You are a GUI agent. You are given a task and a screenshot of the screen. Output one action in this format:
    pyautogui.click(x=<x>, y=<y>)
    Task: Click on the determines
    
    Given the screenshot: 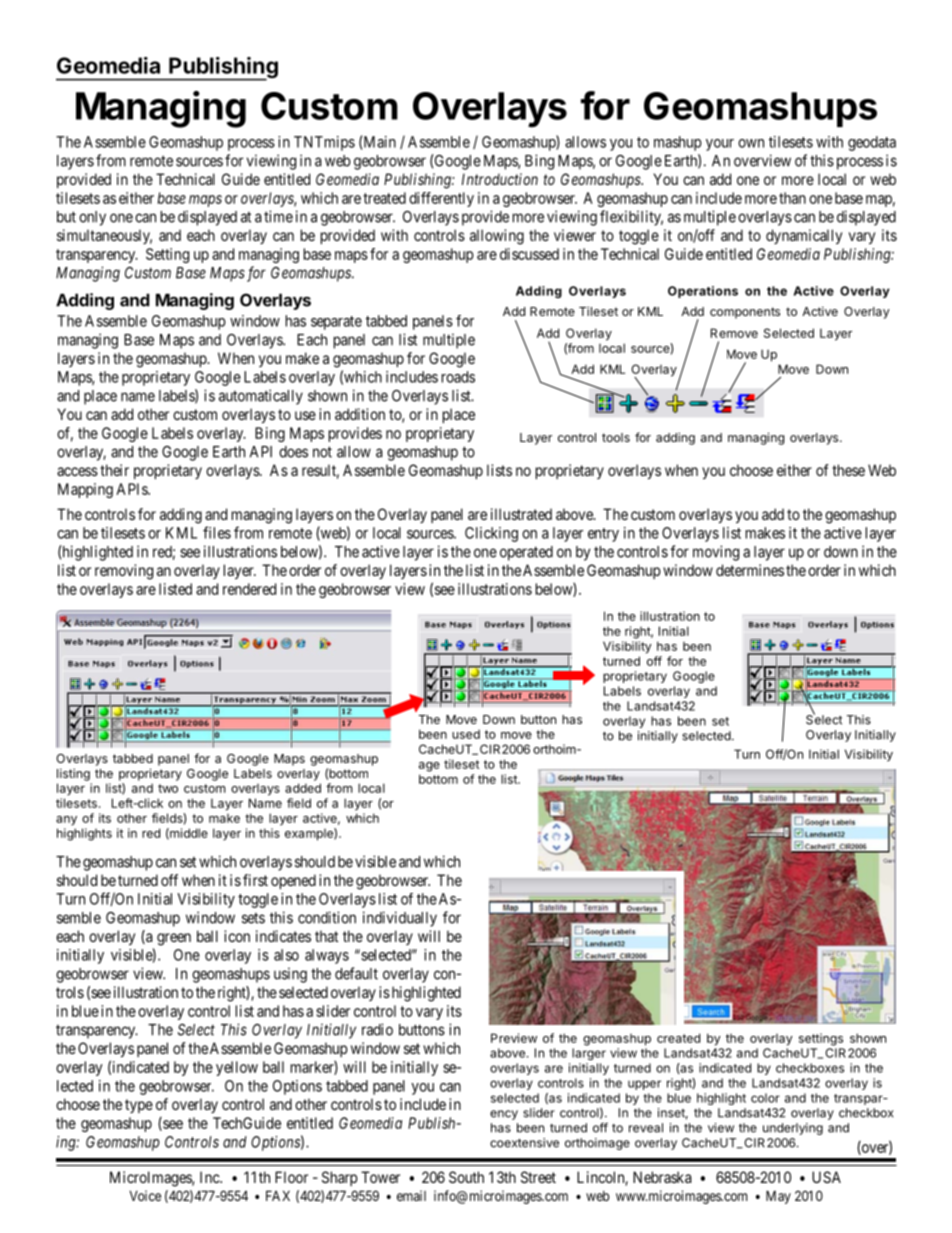 What is the action you would take?
    pyautogui.click(x=750, y=570)
